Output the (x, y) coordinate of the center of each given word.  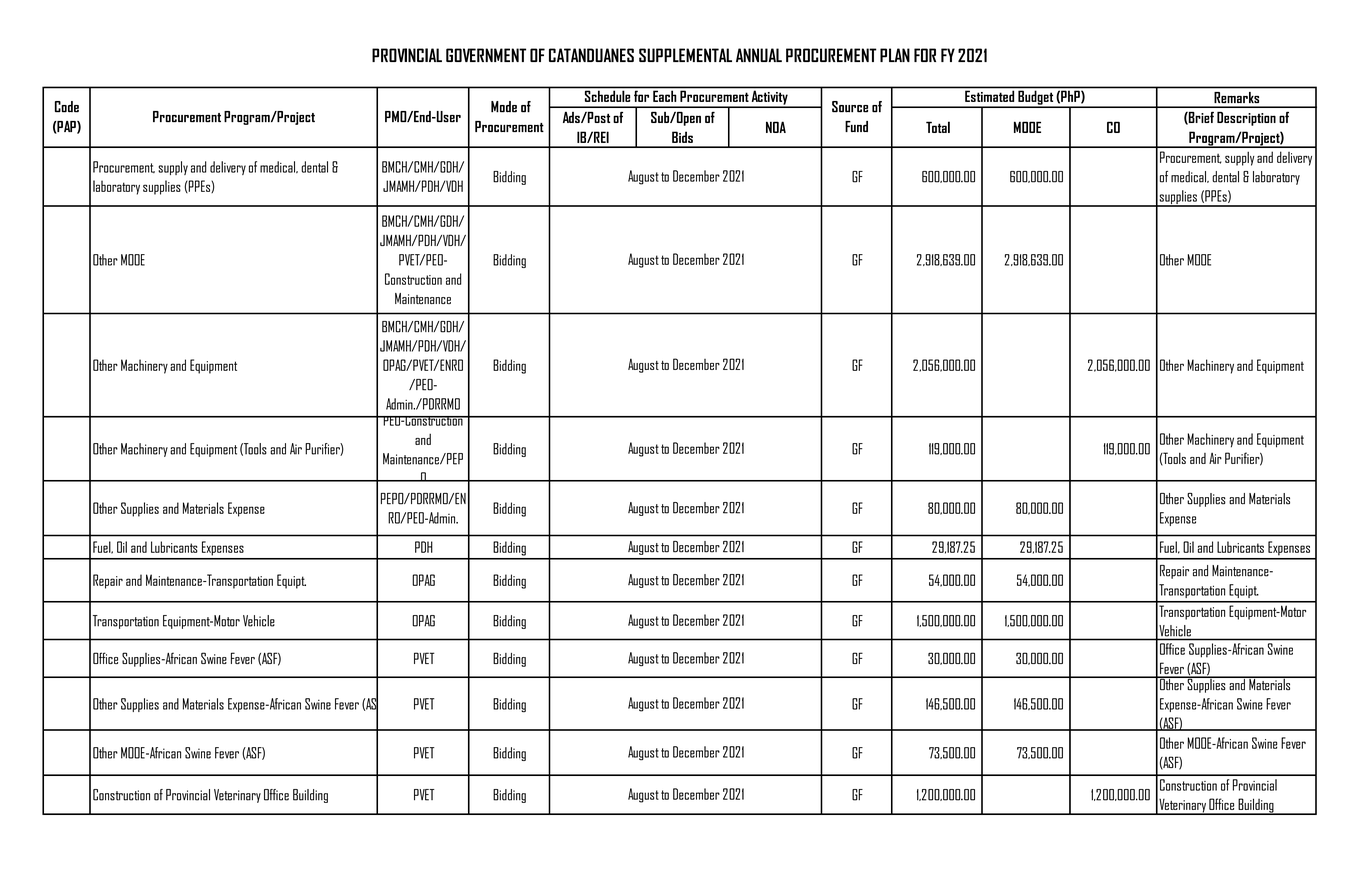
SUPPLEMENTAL (685, 55)
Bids (682, 137)
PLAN (895, 55)
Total (938, 127)
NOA (776, 127)
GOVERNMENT (486, 55)
